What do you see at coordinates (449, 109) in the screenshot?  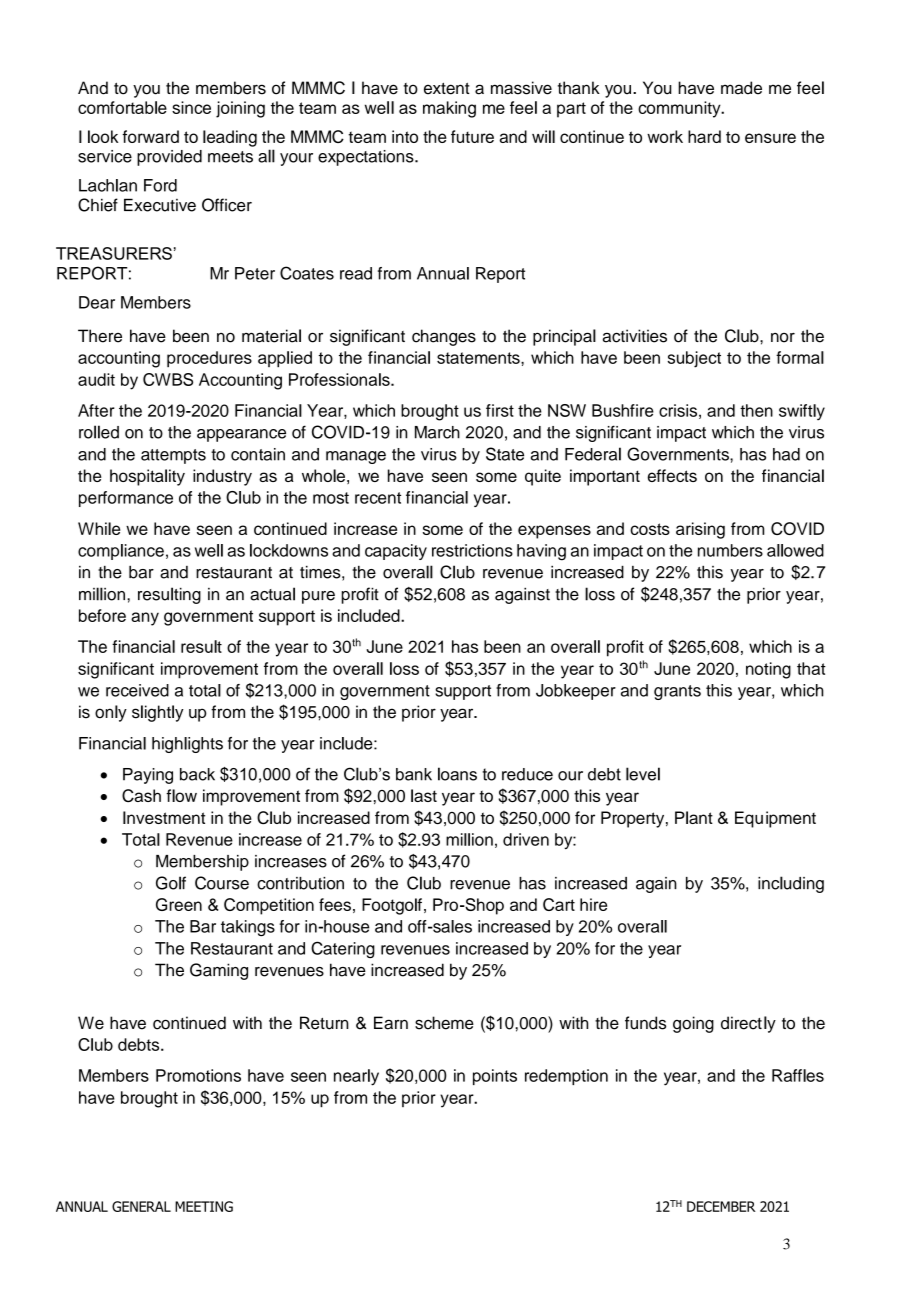 I see `making` at bounding box center [449, 109].
